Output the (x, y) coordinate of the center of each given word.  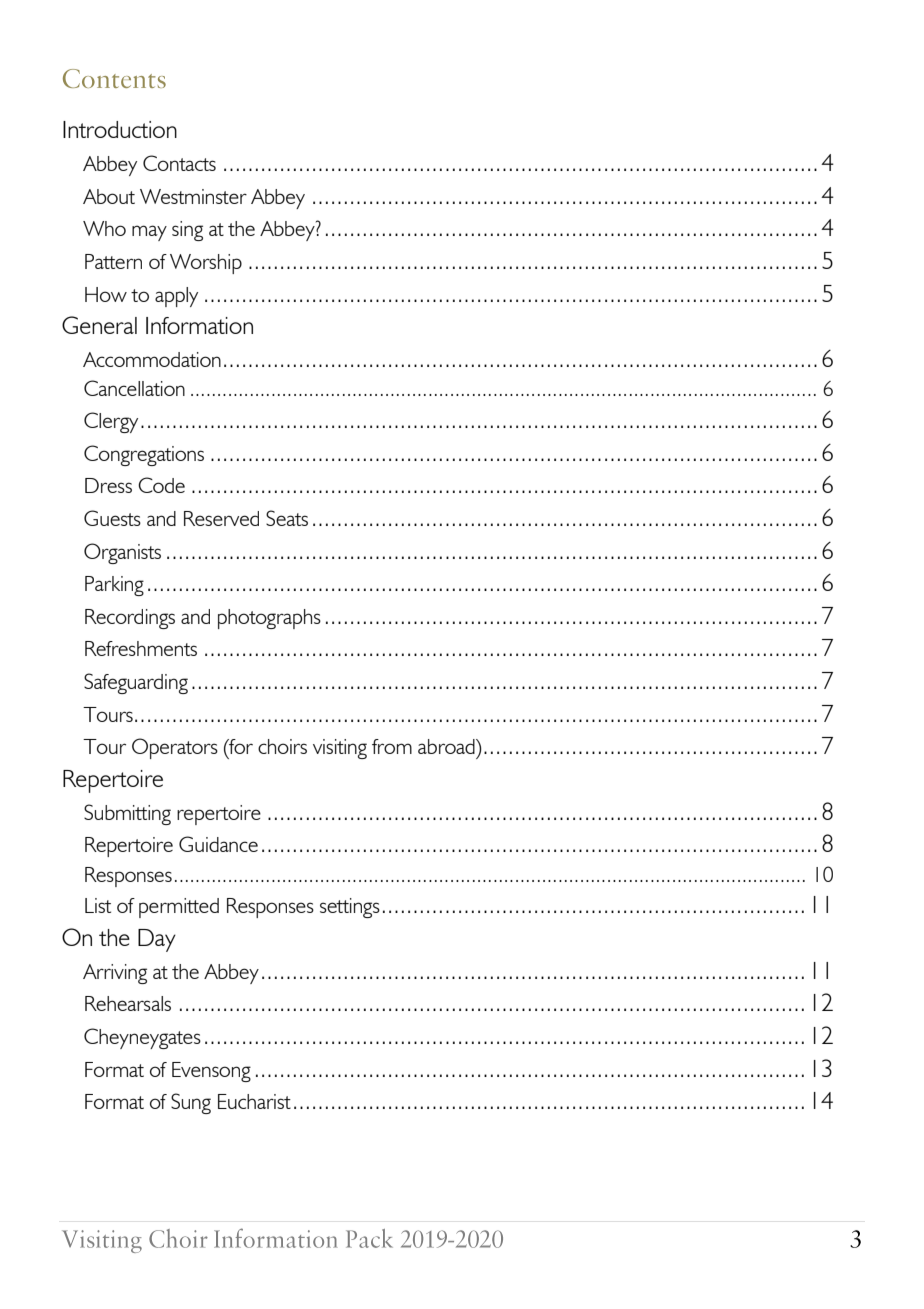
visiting (340, 749)
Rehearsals (128, 1003)
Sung (191, 1103)
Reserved (221, 518)
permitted (179, 908)
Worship (206, 264)
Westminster (193, 196)
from (392, 746)
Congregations (144, 455)
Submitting (127, 814)
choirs (282, 746)
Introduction (120, 129)
